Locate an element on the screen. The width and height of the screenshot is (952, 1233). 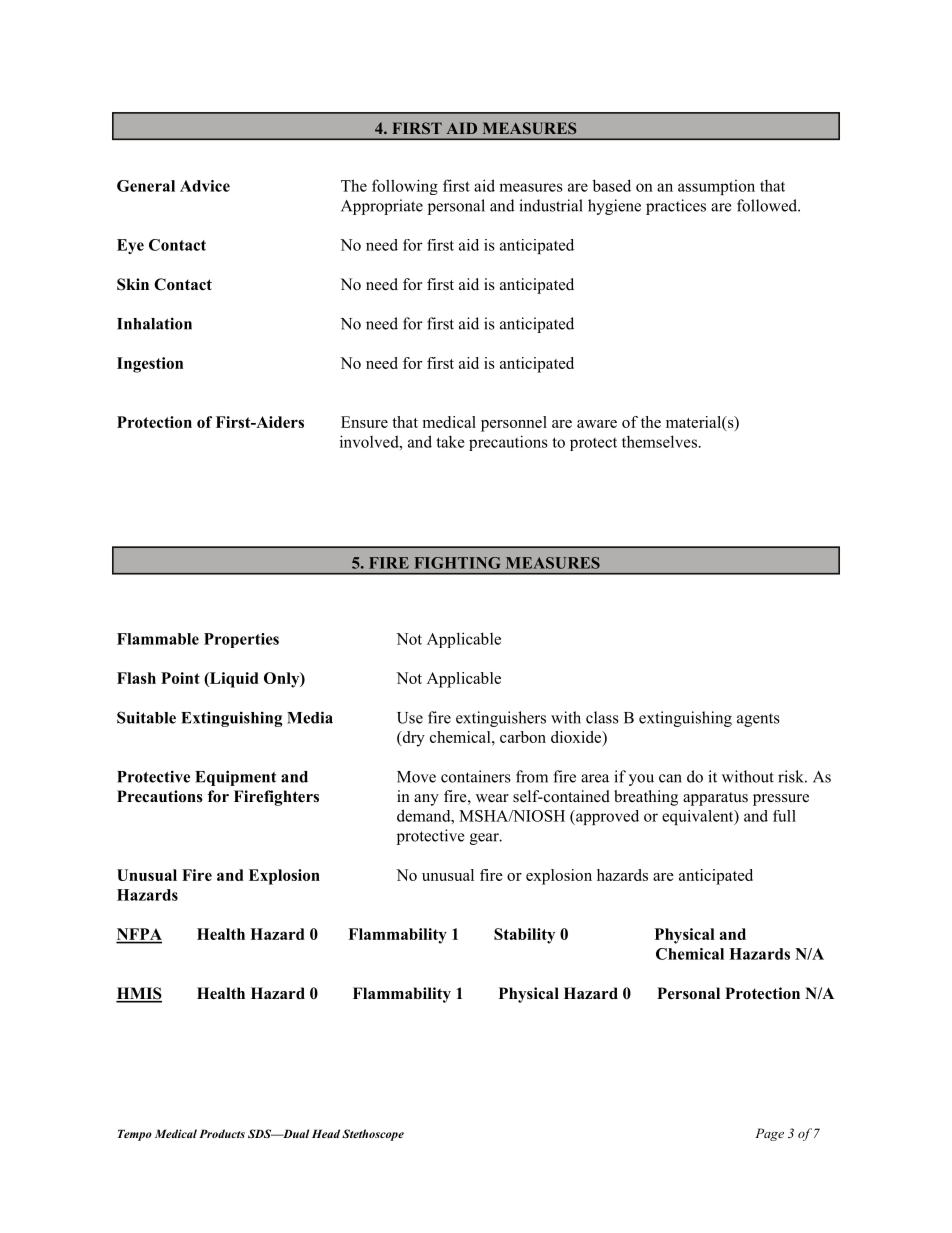
following is located at coordinates (405, 187).
